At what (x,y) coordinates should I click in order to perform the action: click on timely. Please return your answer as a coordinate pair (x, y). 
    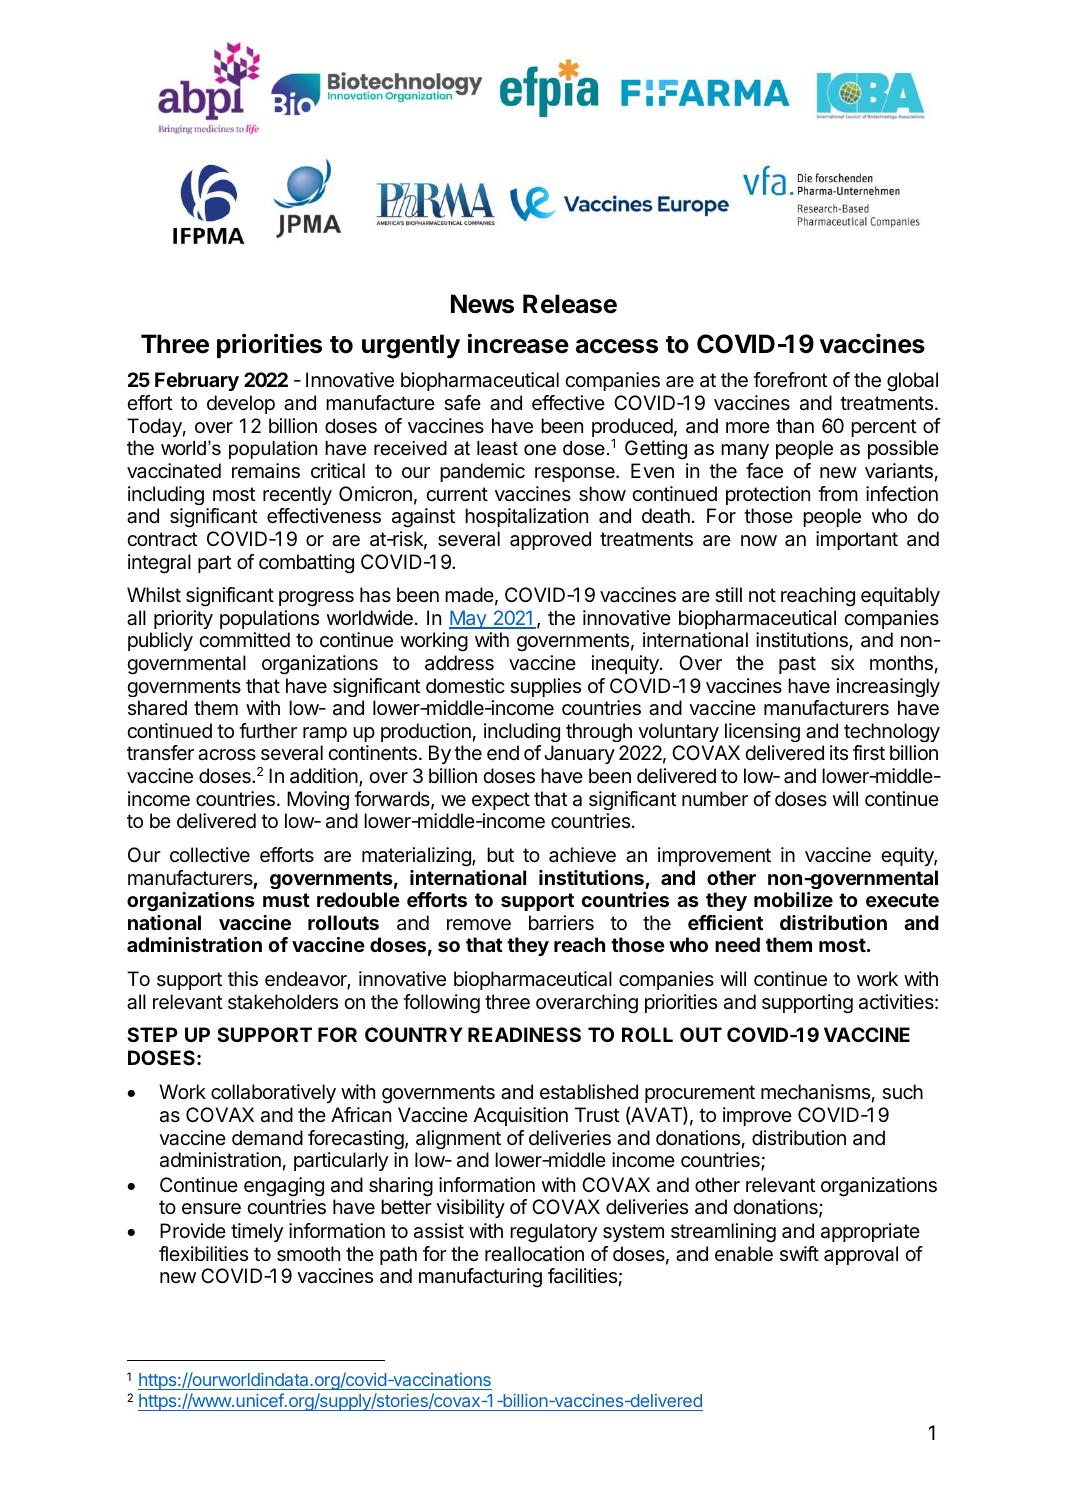
    Looking at the image, I should click on (257, 1232).
